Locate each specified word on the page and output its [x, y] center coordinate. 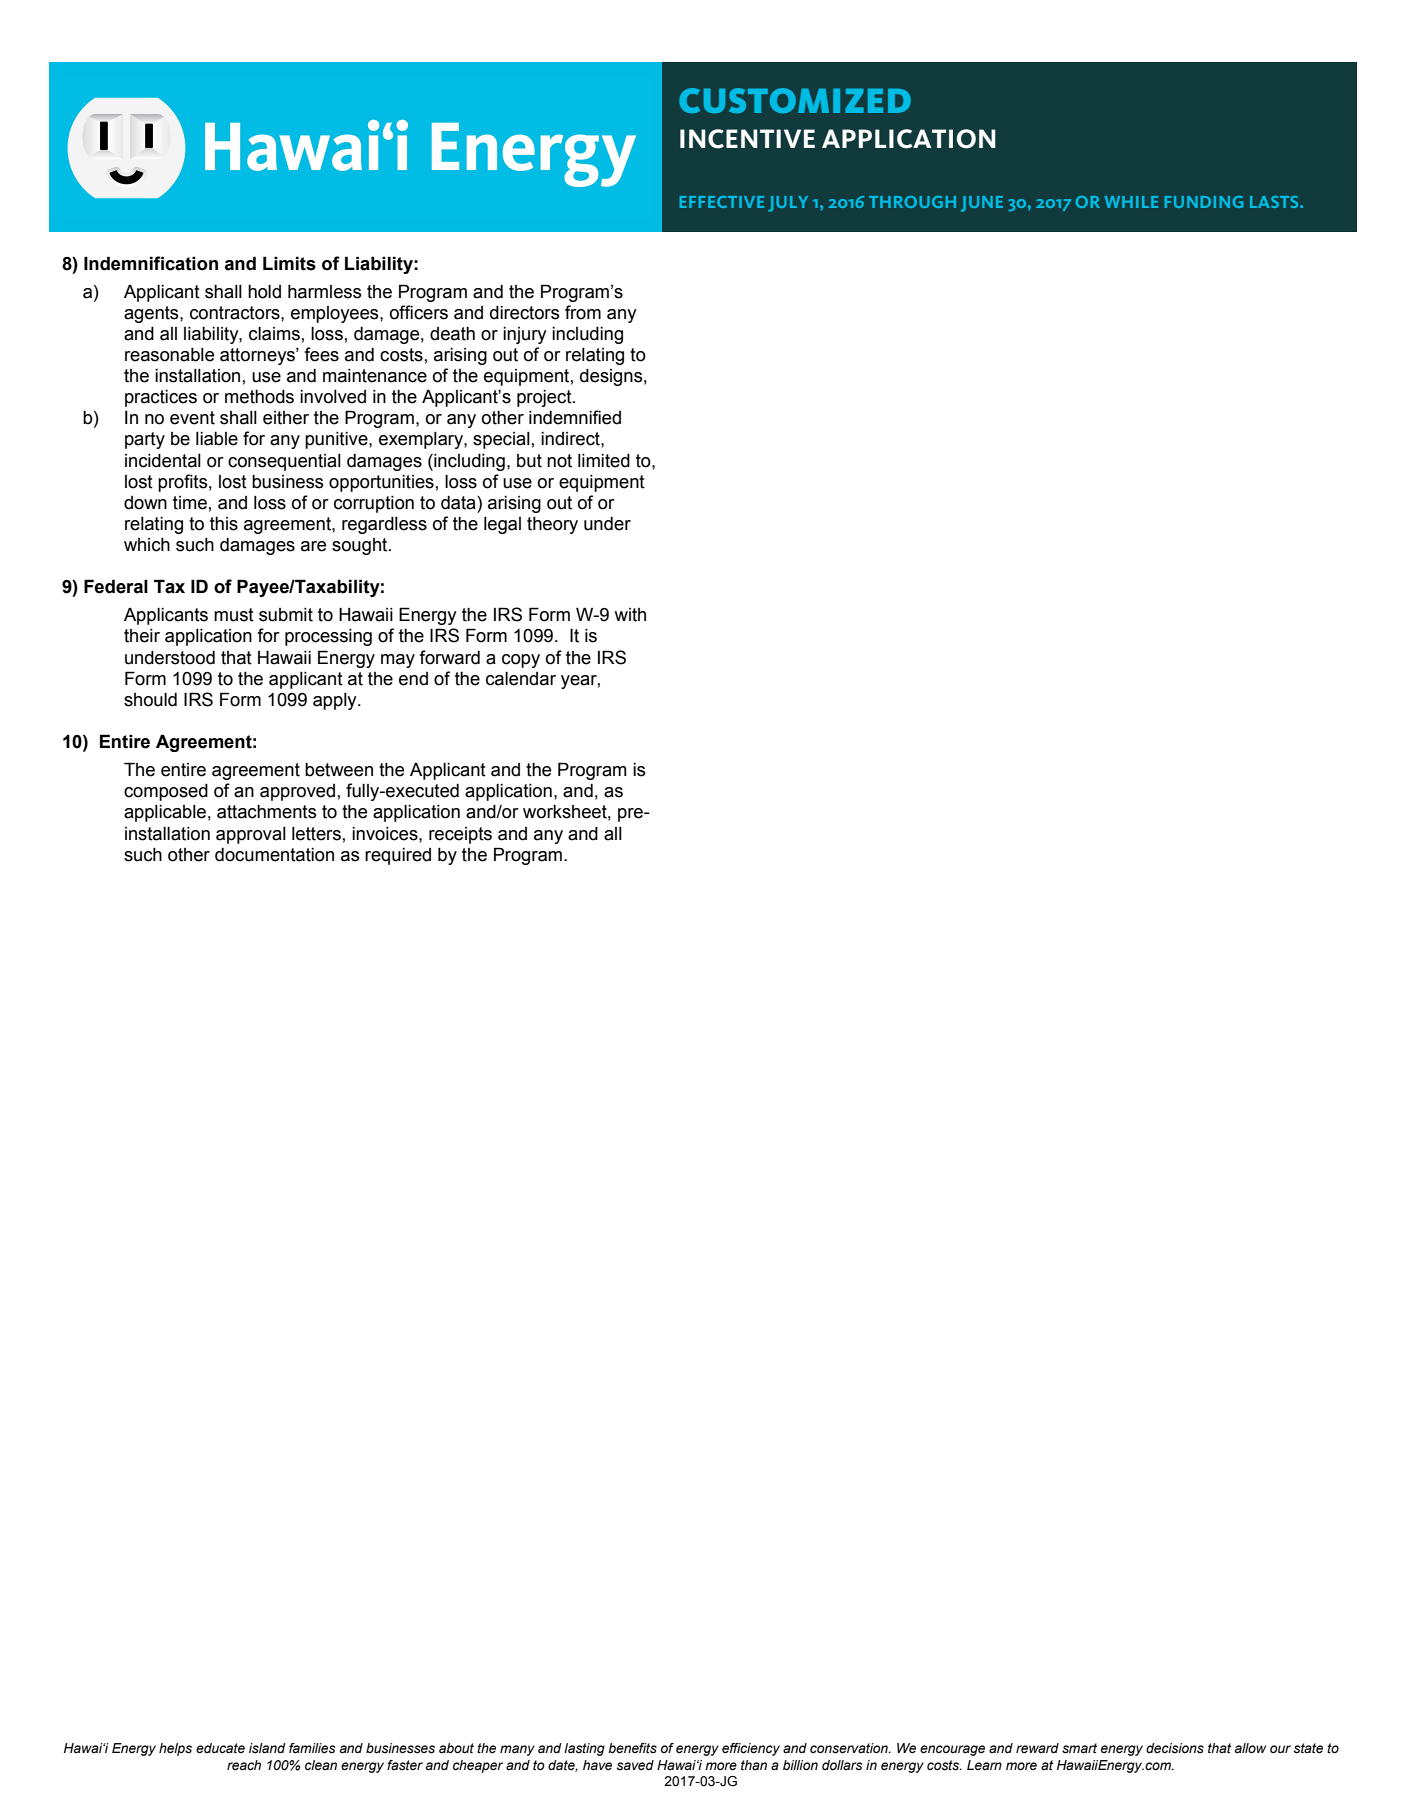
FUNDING [1204, 202]
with [630, 615]
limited [604, 461]
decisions [1175, 1748]
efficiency [751, 1749]
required [398, 856]
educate [220, 1748]
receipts [460, 835]
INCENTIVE [747, 139]
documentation [274, 855]
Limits [289, 263]
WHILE [1131, 202]
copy [521, 661]
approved [297, 792]
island [267, 1748]
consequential [284, 462]
